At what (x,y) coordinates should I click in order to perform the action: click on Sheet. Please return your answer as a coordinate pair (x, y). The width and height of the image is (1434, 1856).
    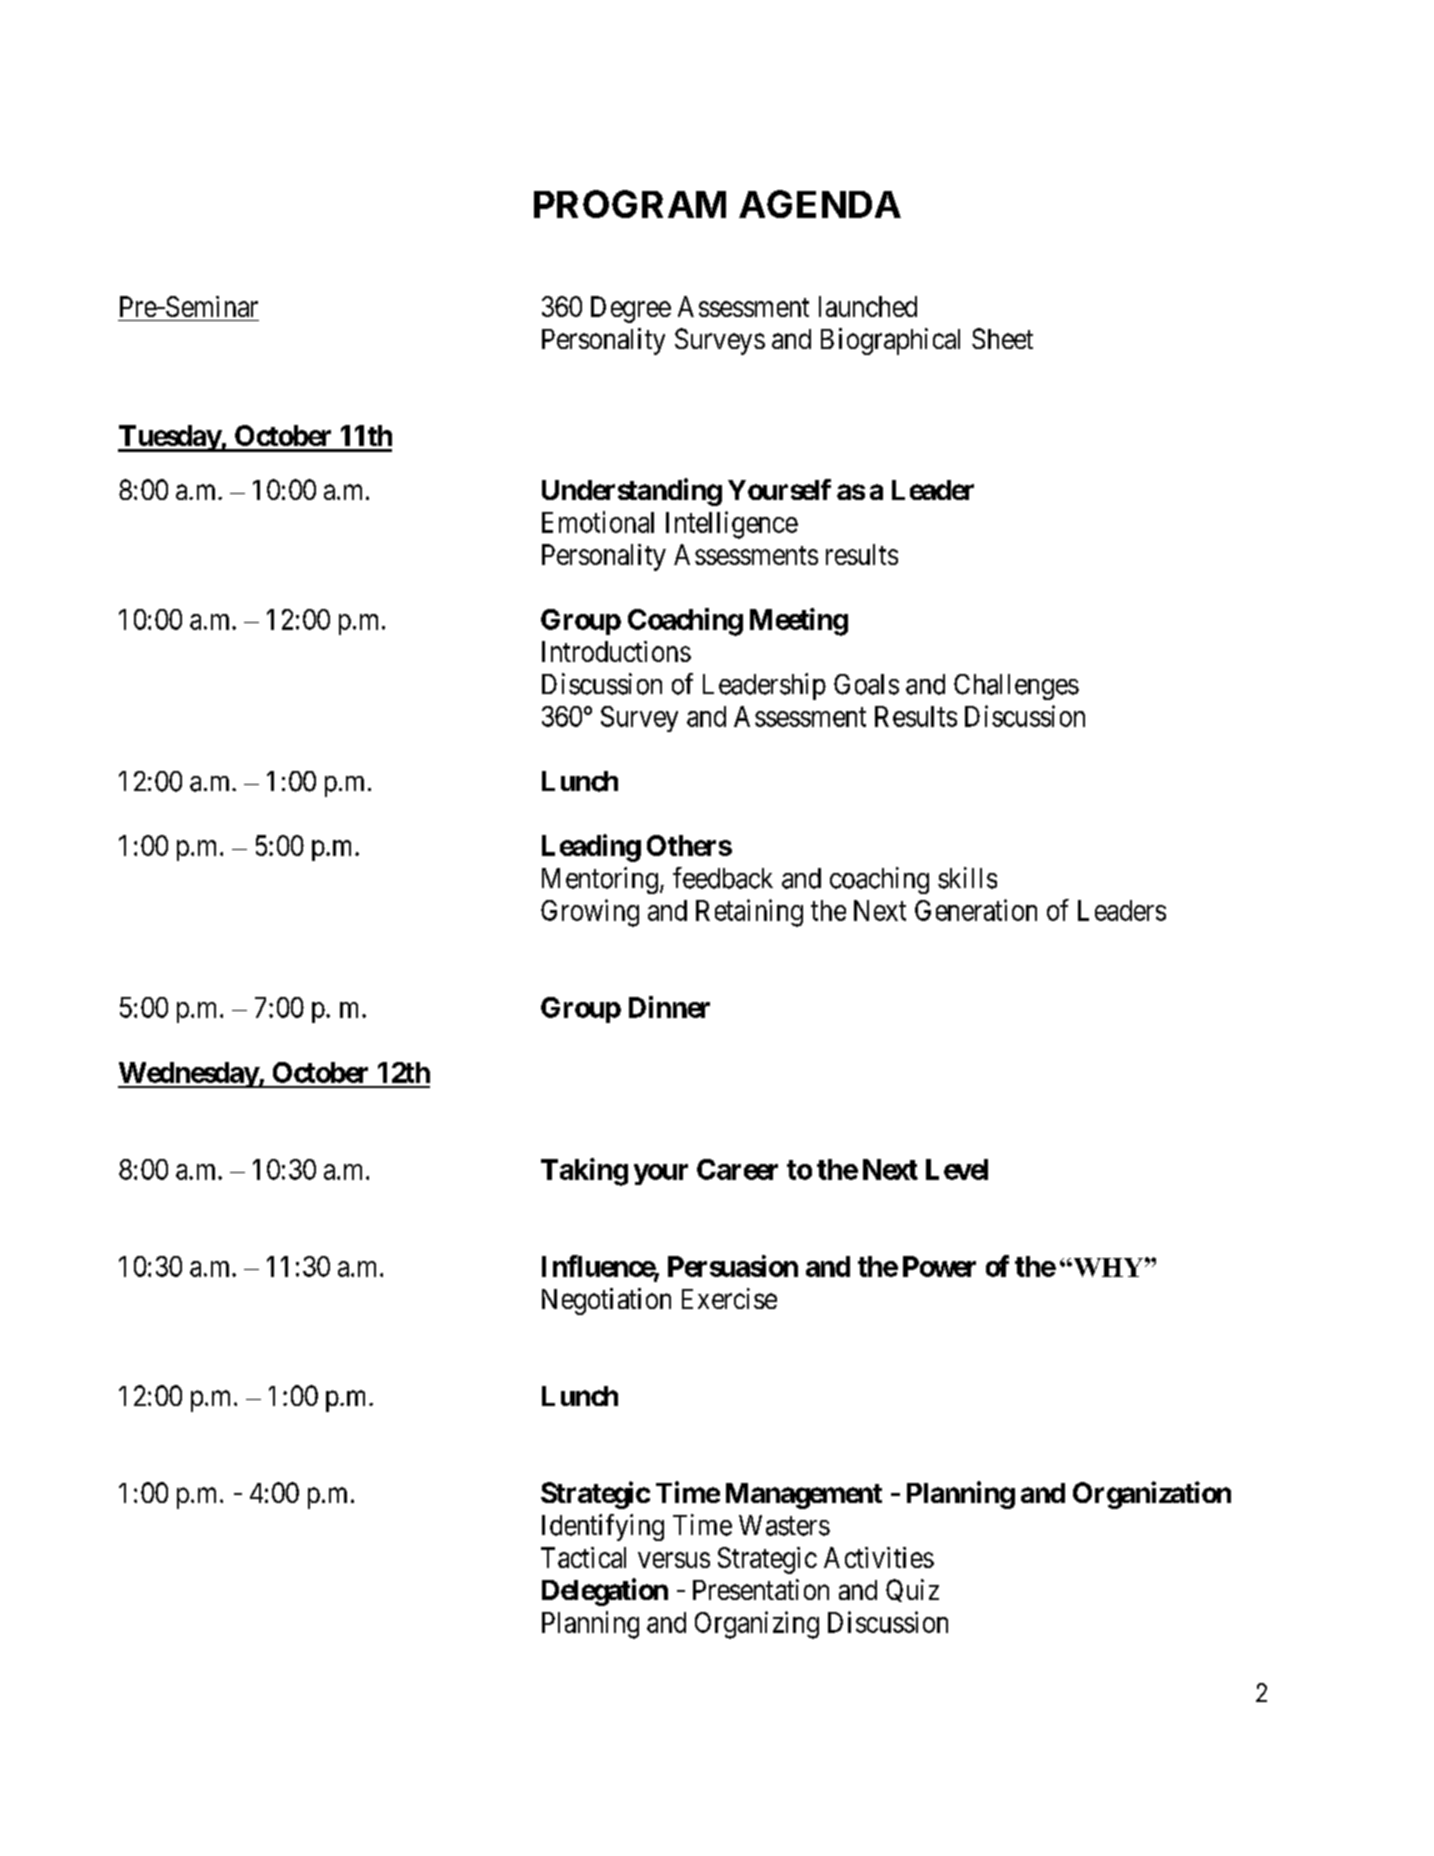
    Looking at the image, I should click on (1002, 338).
